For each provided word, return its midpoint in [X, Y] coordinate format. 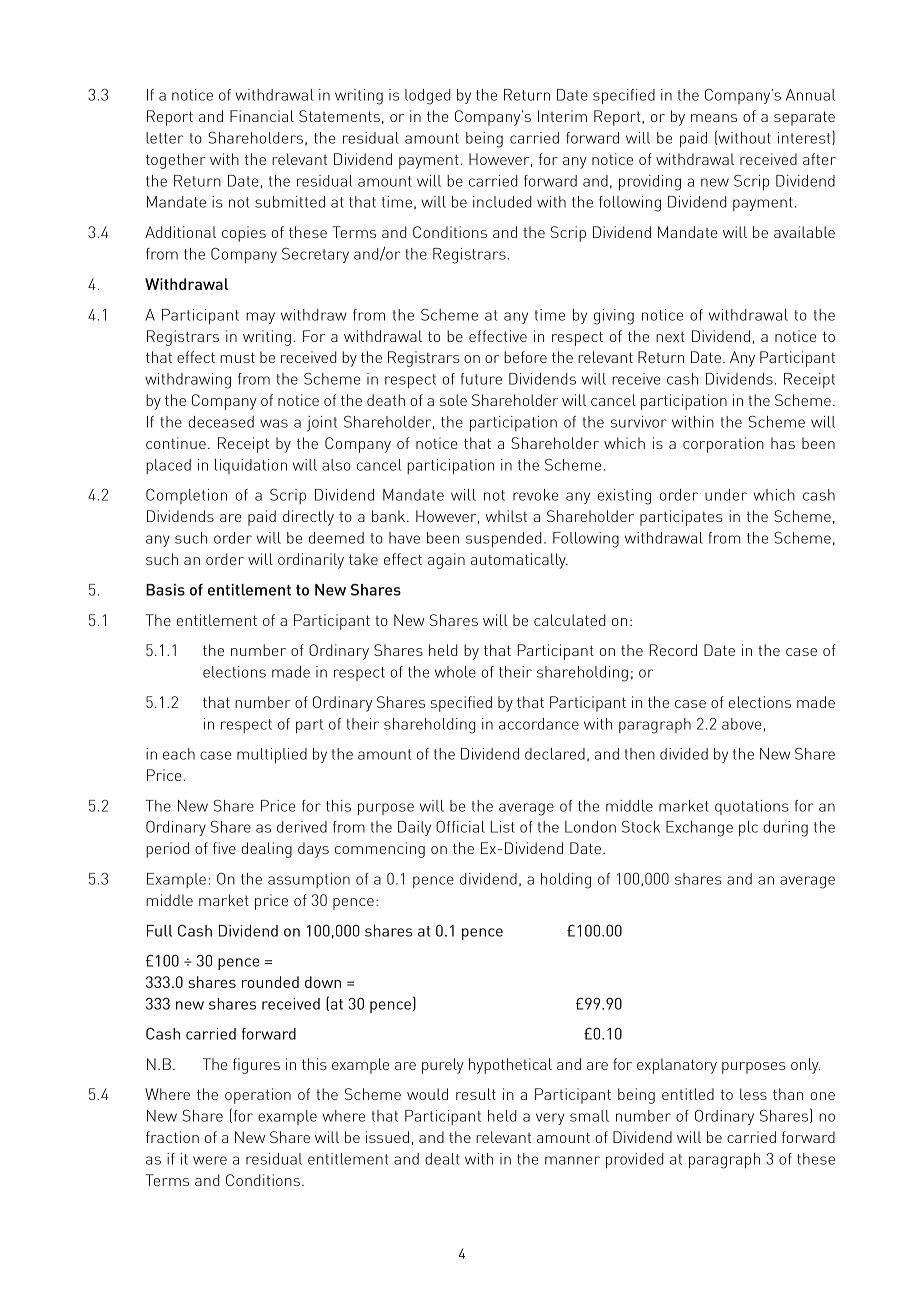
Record [673, 650]
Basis [165, 590]
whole [455, 672]
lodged [428, 97]
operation [258, 1096]
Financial [262, 116]
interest [805, 137]
